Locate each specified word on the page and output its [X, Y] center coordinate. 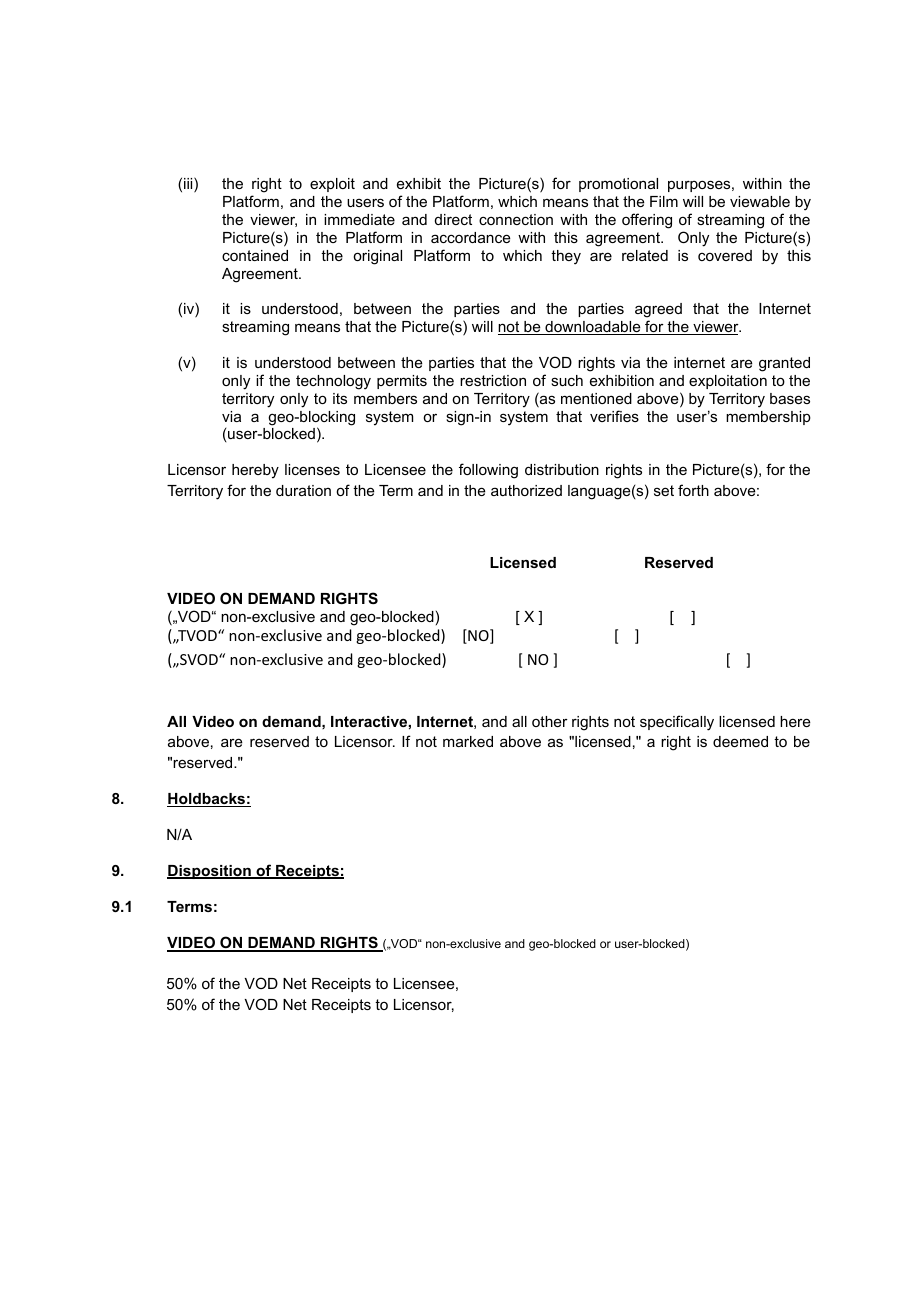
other [550, 721]
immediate [359, 219]
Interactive [369, 721]
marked [468, 741]
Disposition [210, 872]
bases [790, 398]
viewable [760, 201]
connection [516, 219]
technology [333, 382]
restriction [493, 380]
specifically [677, 723]
